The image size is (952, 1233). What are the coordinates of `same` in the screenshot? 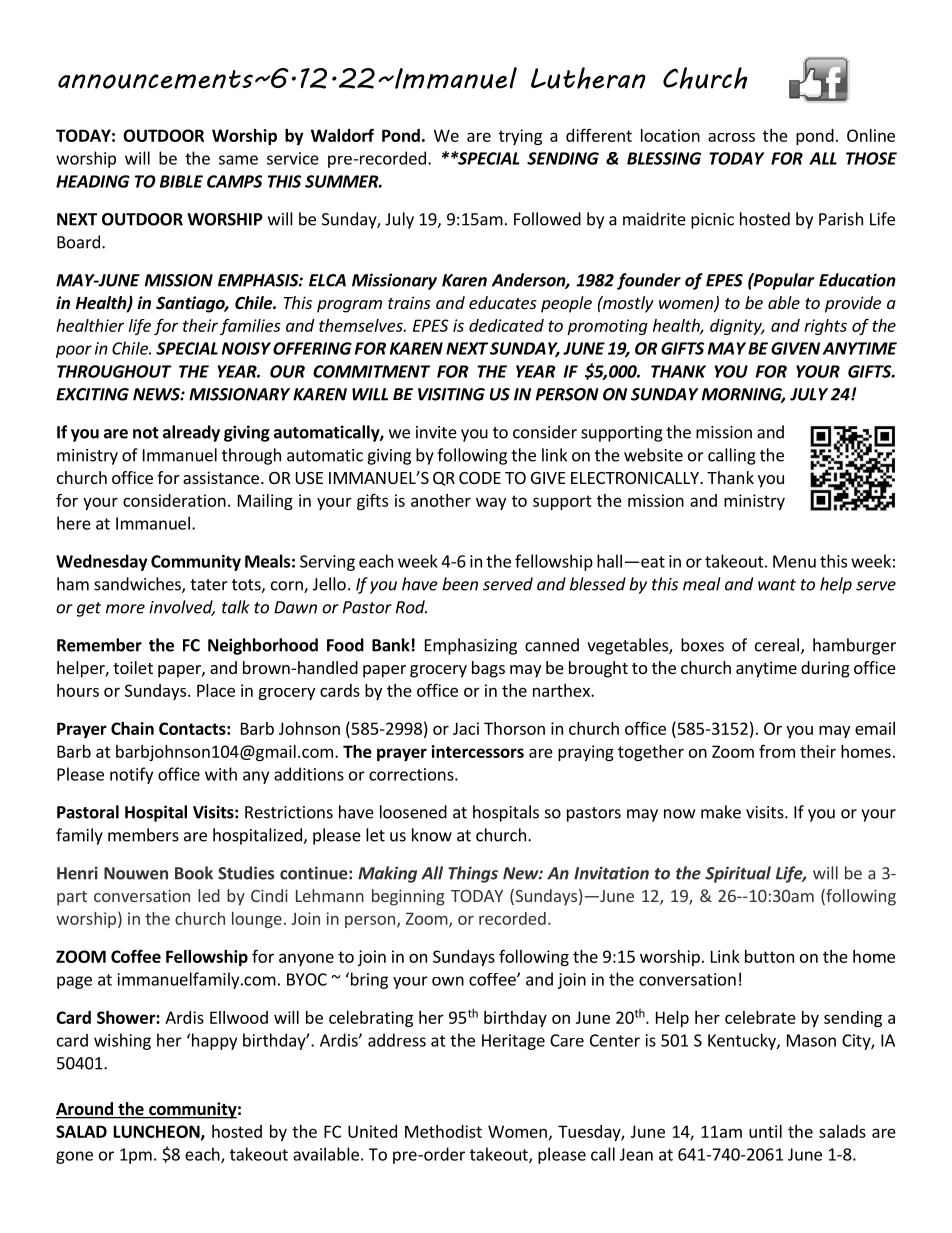 It's located at (238, 160).
